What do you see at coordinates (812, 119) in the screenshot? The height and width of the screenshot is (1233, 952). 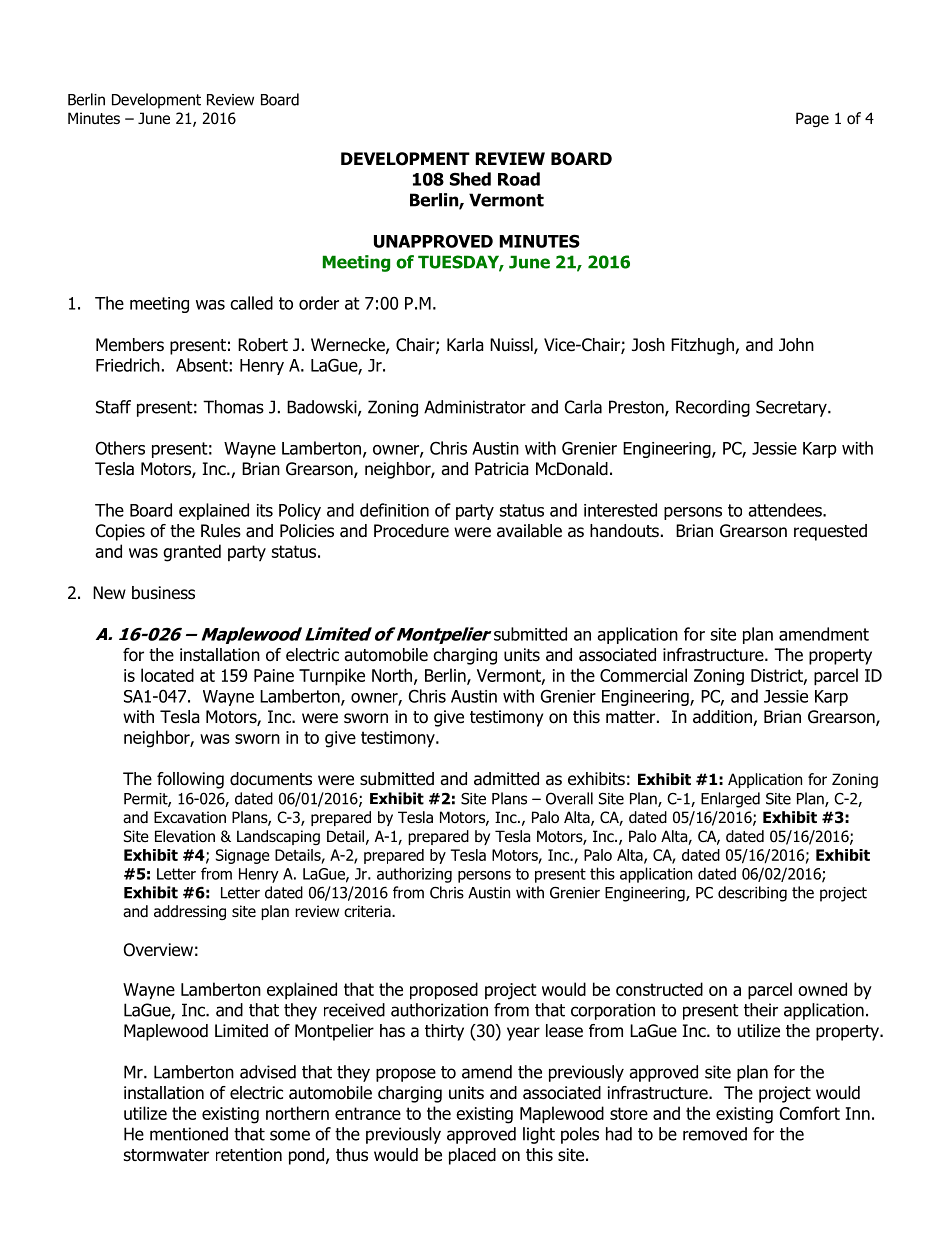 I see `Page` at bounding box center [812, 119].
